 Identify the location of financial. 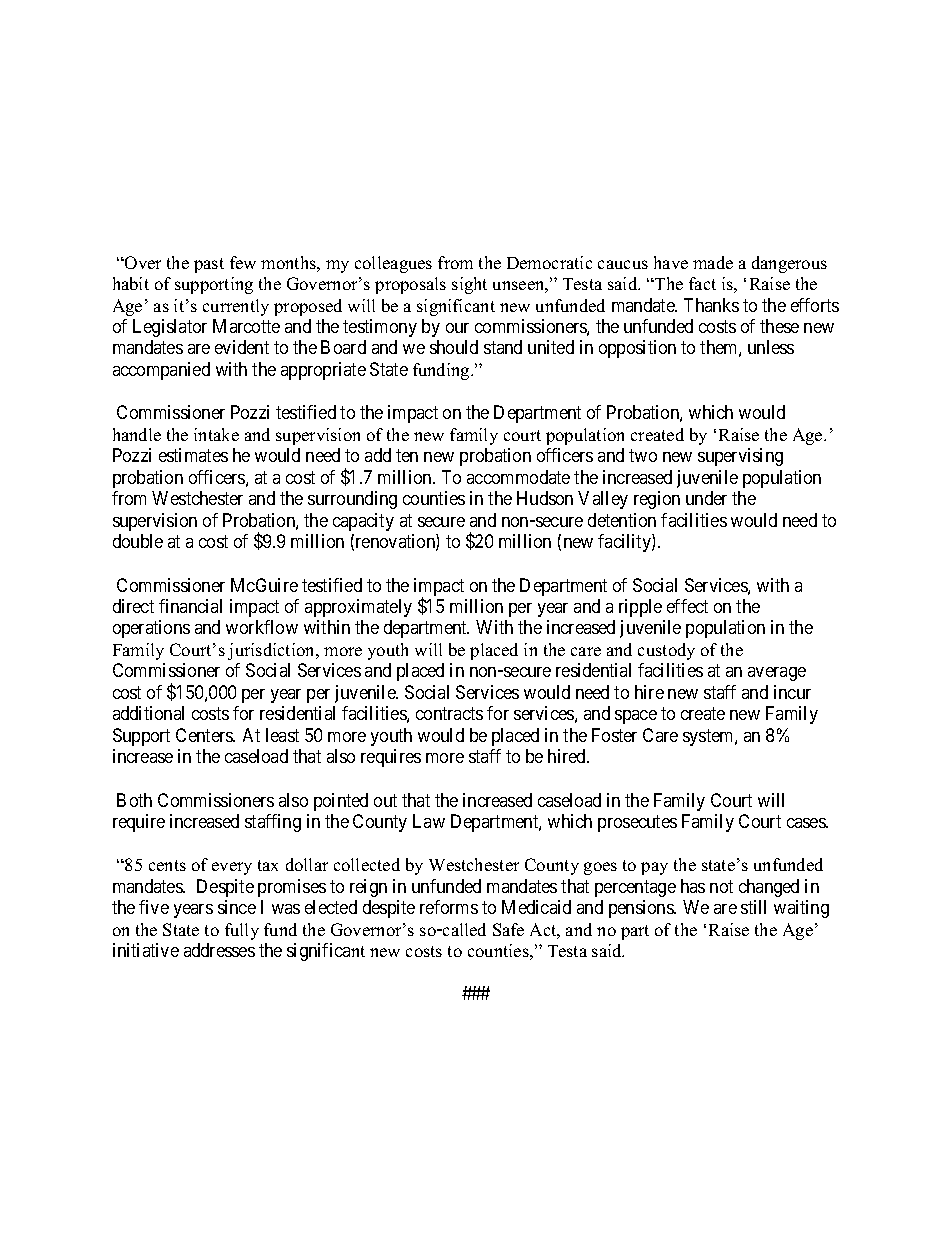
(190, 606).
